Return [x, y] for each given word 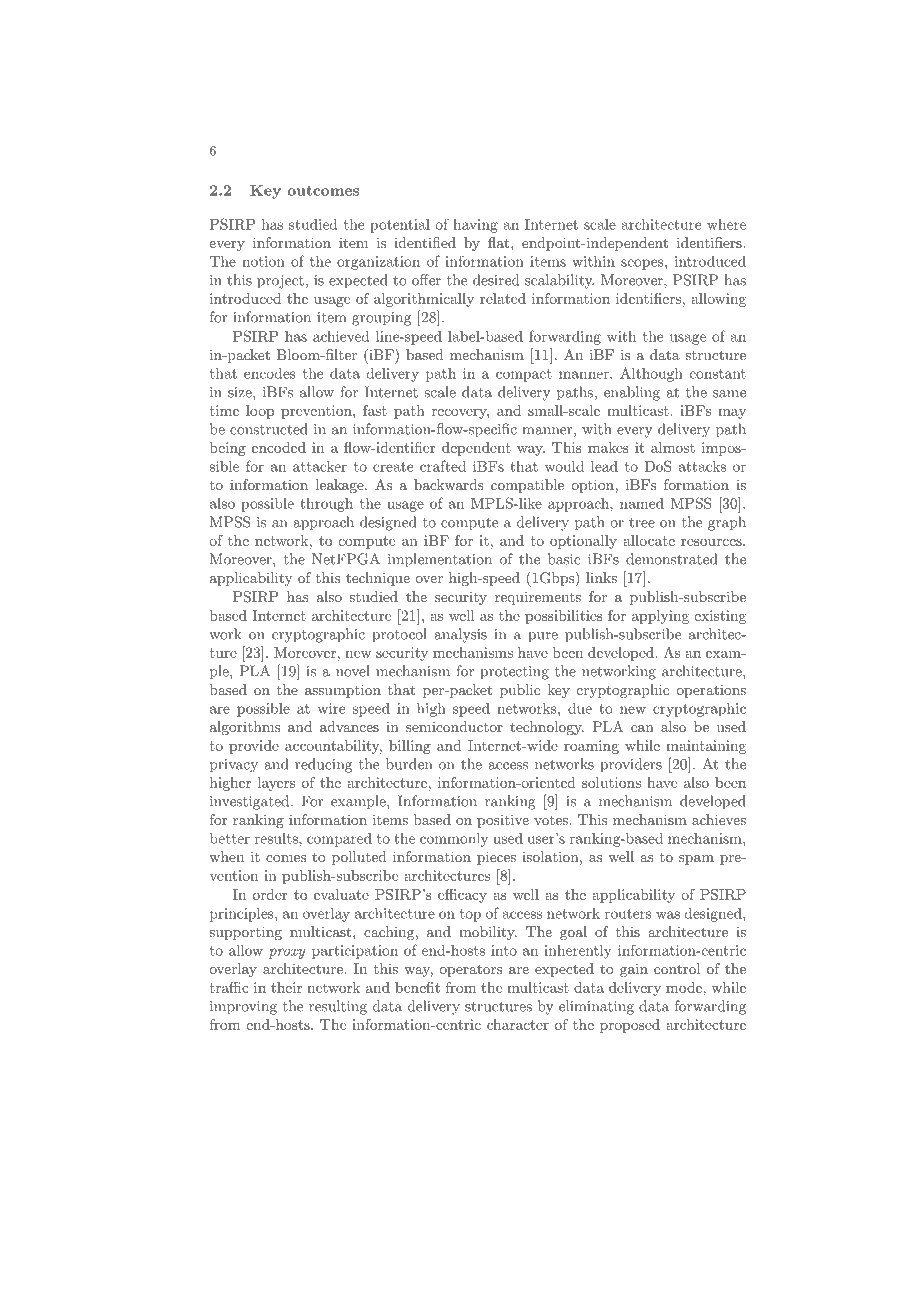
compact [524, 375]
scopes [643, 264]
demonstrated [671, 559]
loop [260, 412]
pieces [496, 858]
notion [263, 261]
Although [651, 374]
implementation [440, 560]
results [277, 838]
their [286, 987]
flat [500, 242]
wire [331, 708]
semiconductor [454, 726]
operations [711, 691]
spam [696, 860]
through [326, 505]
